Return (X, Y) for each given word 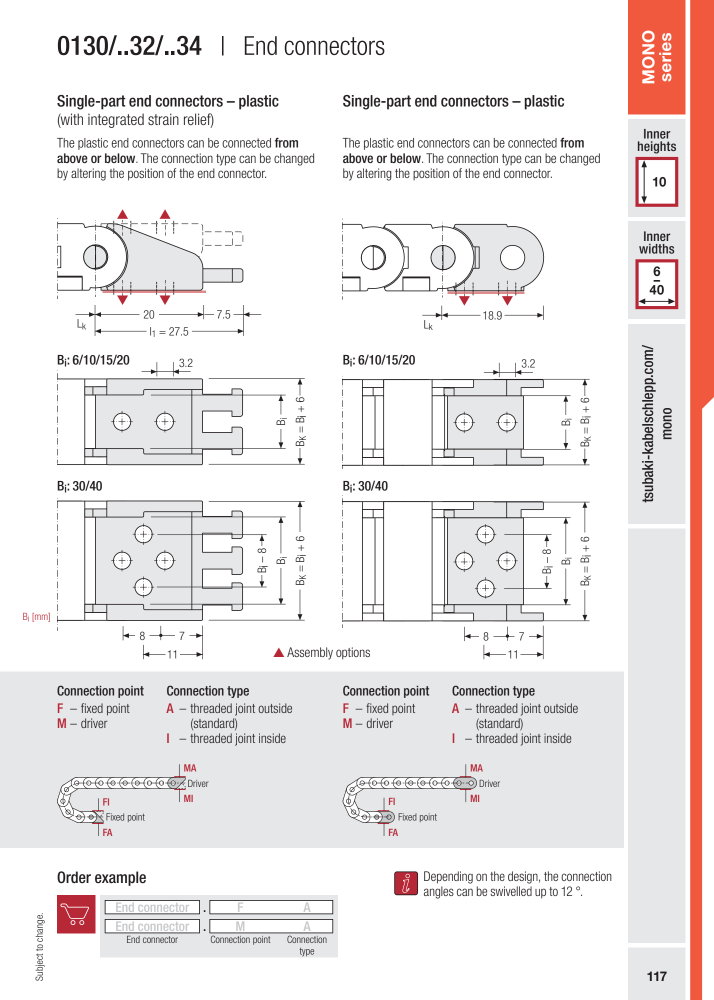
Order (74, 877)
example (120, 878)
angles (439, 892)
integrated (116, 120)
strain (163, 119)
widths (656, 249)
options (353, 653)
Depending (448, 877)
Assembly (310, 653)
